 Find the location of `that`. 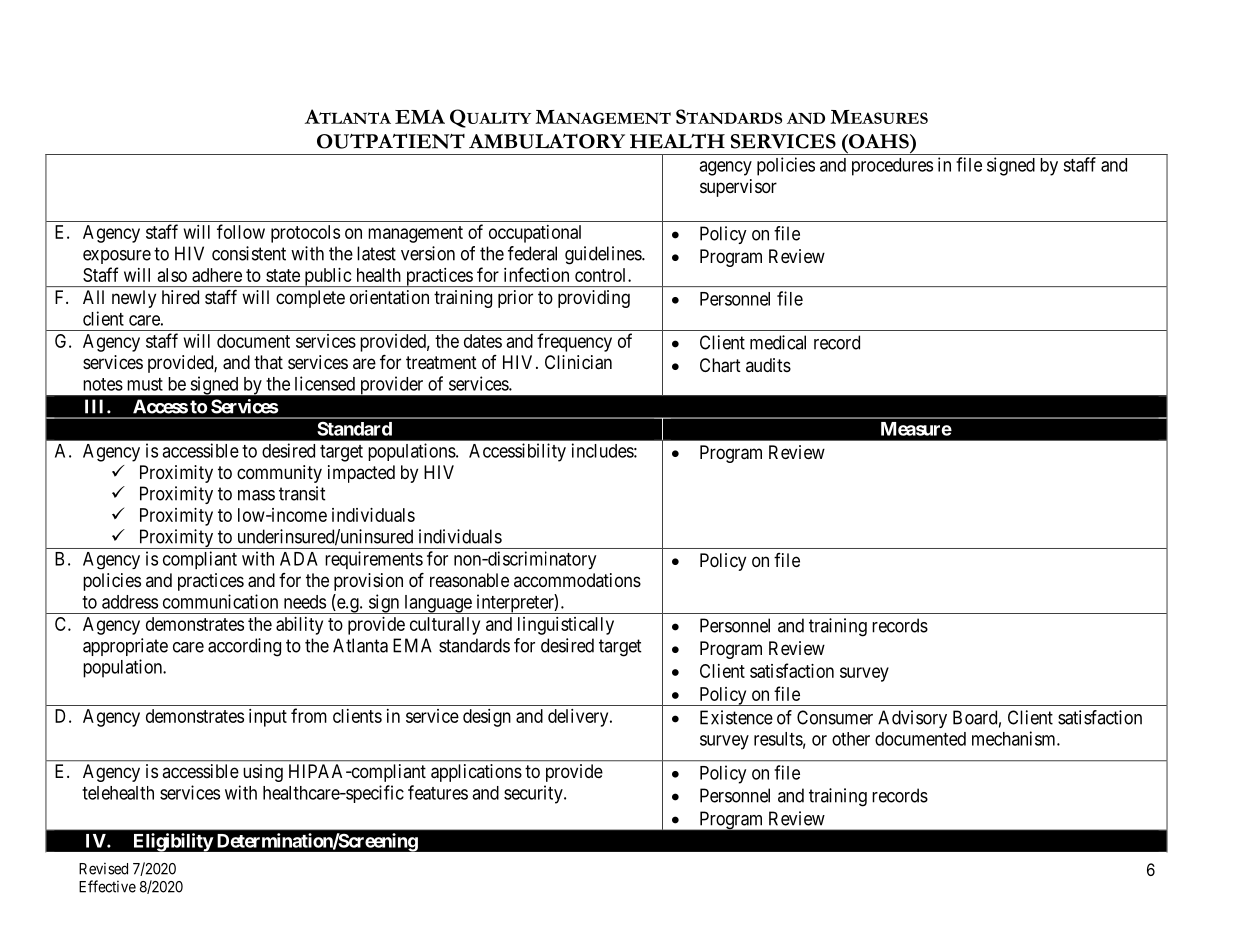

that is located at coordinates (268, 362).
